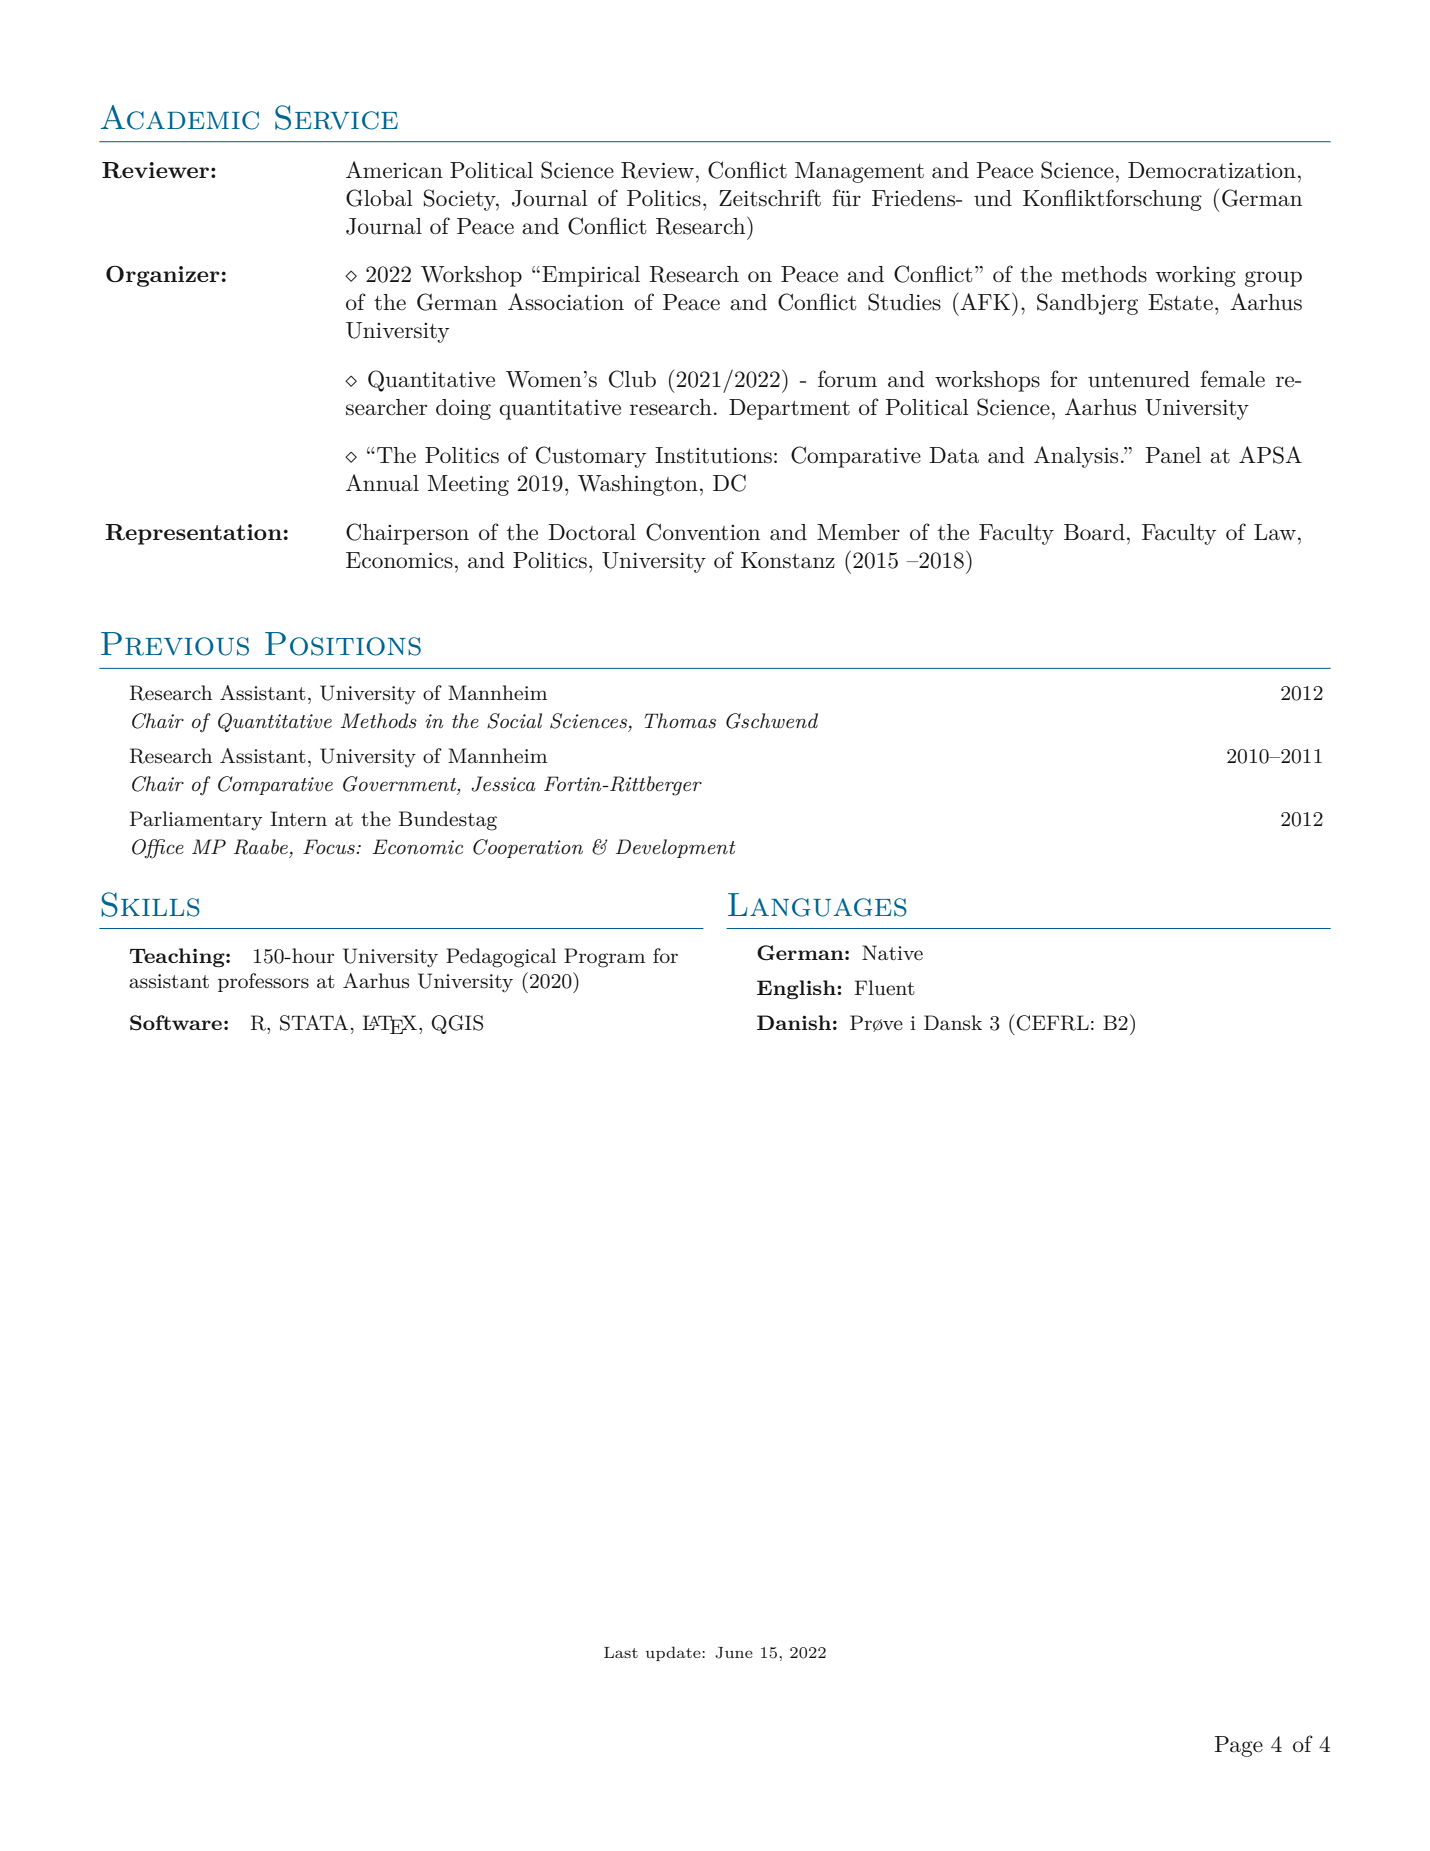 Image resolution: width=1430 pixels, height=1851 pixels. What do you see at coordinates (1212, 170) in the screenshot?
I see `Democratization` at bounding box center [1212, 170].
